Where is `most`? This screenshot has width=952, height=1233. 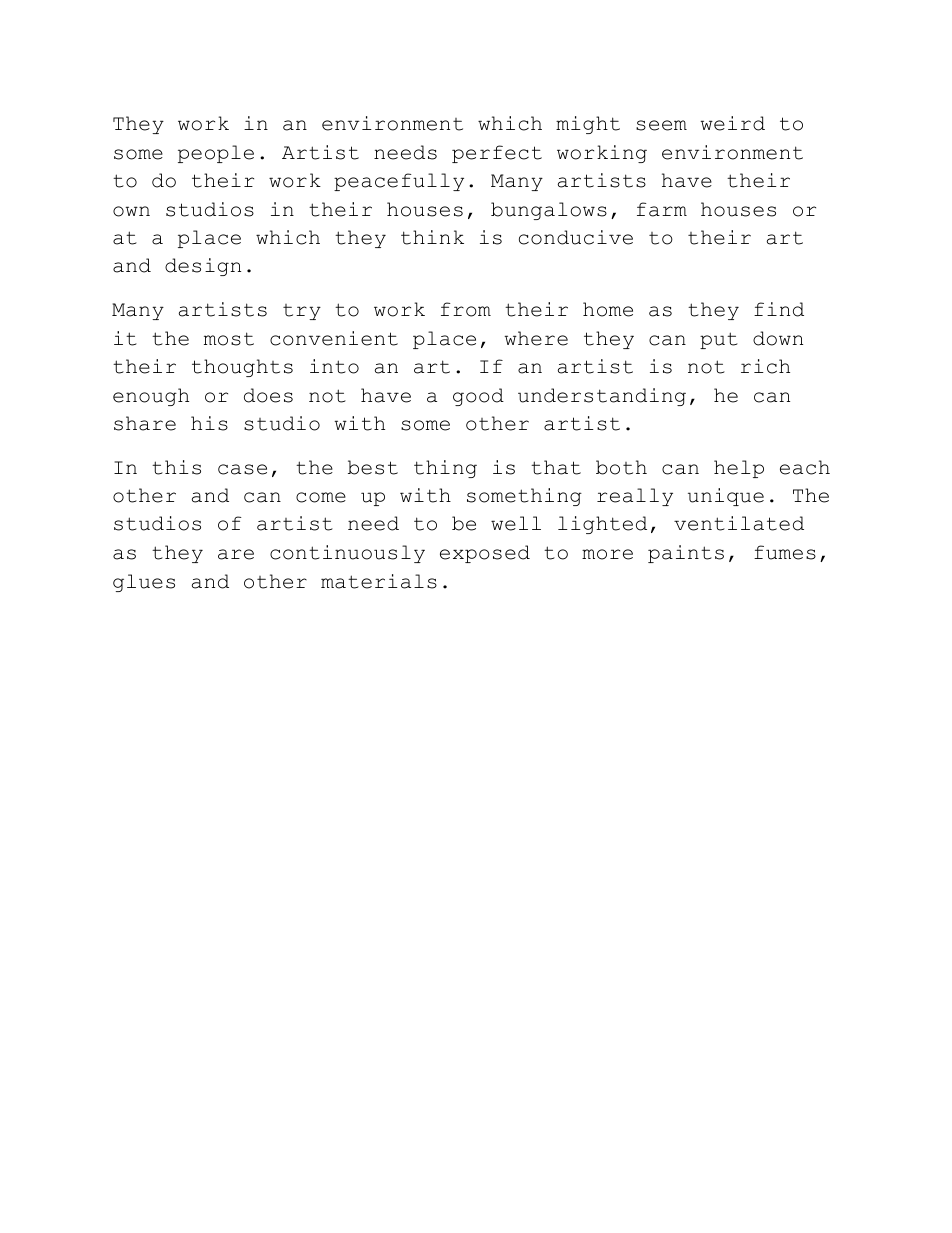
most is located at coordinates (229, 339).
